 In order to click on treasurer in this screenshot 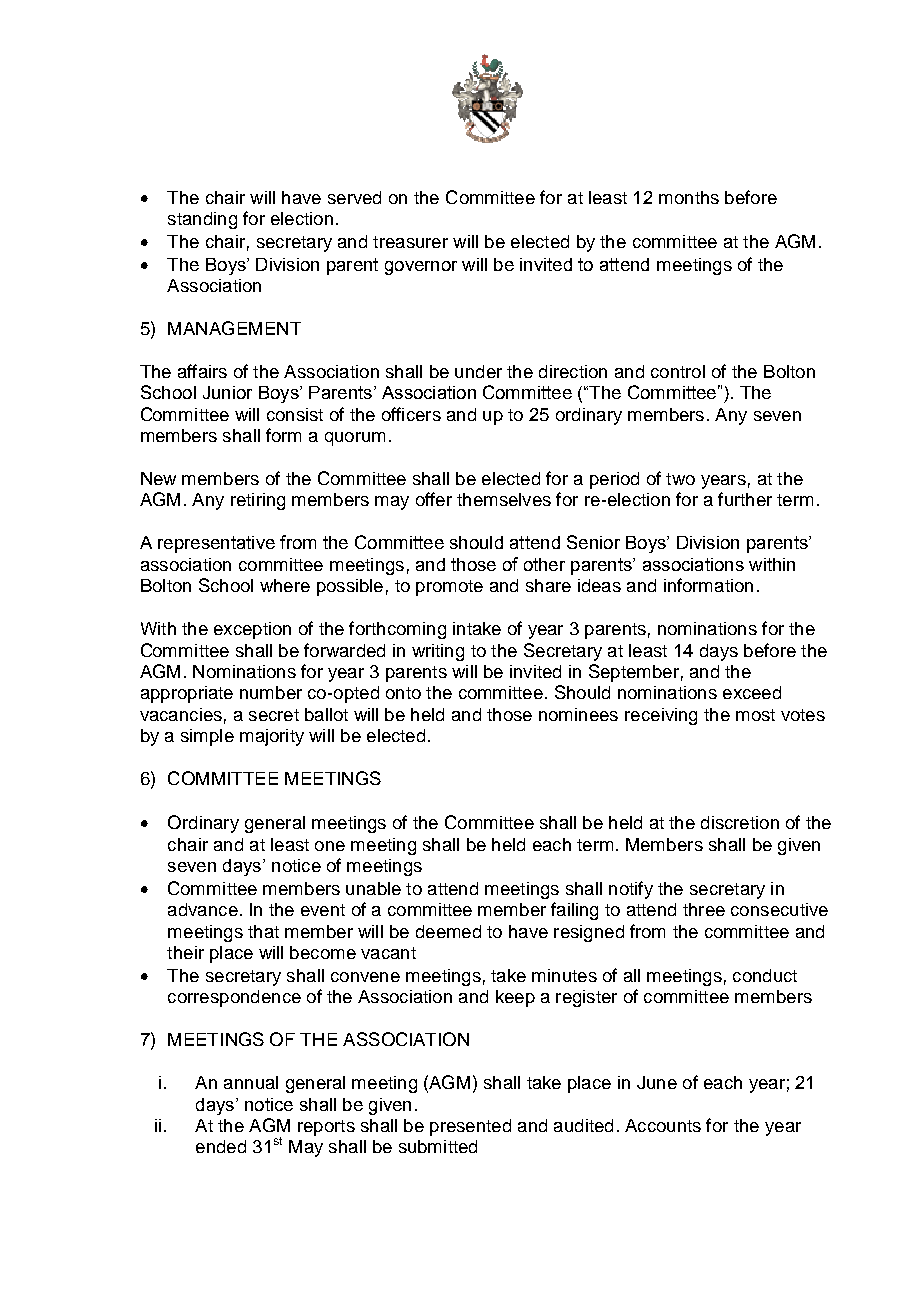, I will do `click(410, 242)`.
